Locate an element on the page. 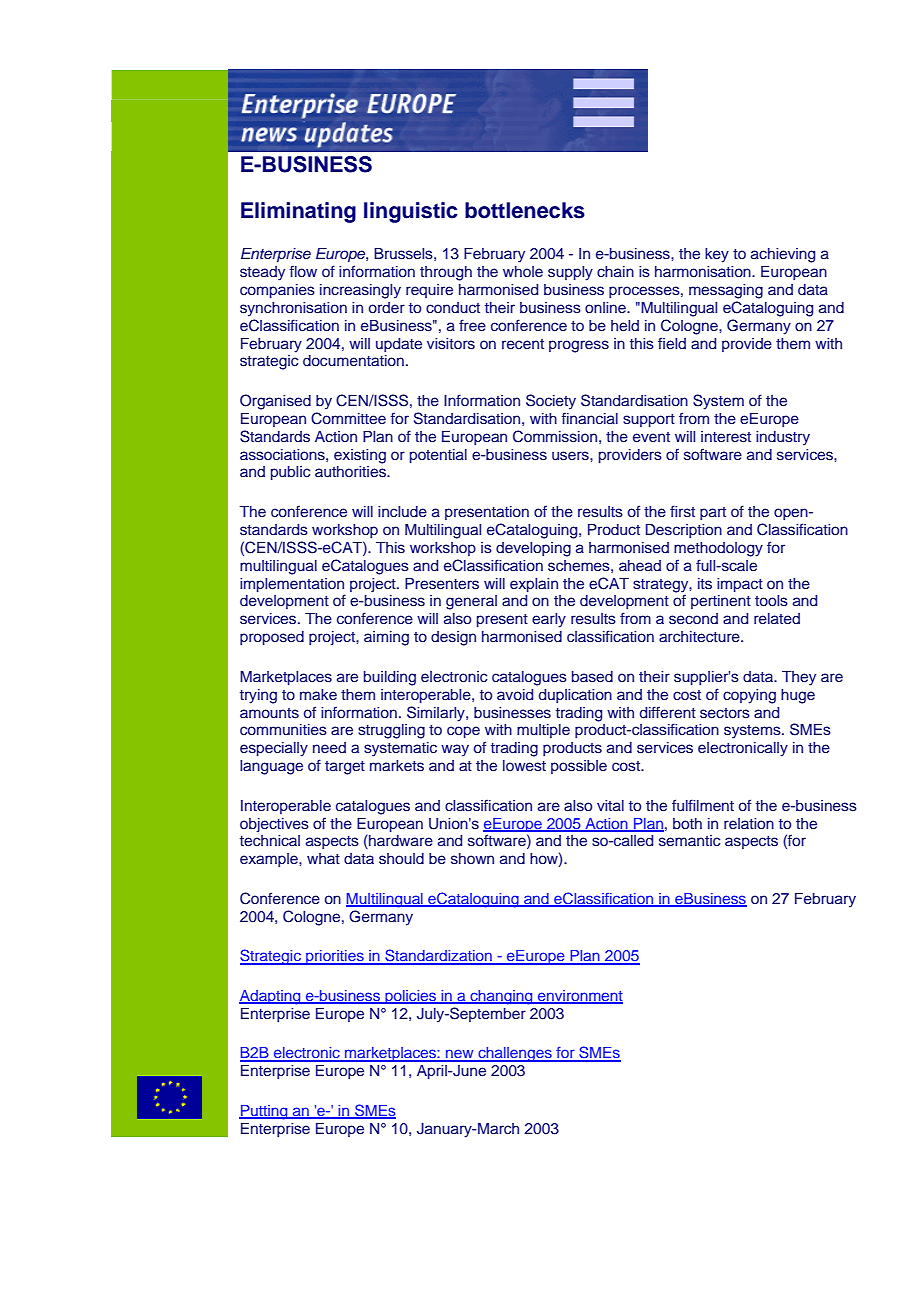 Image resolution: width=924 pixels, height=1308 pixels. bottlenecks is located at coordinates (525, 210).
